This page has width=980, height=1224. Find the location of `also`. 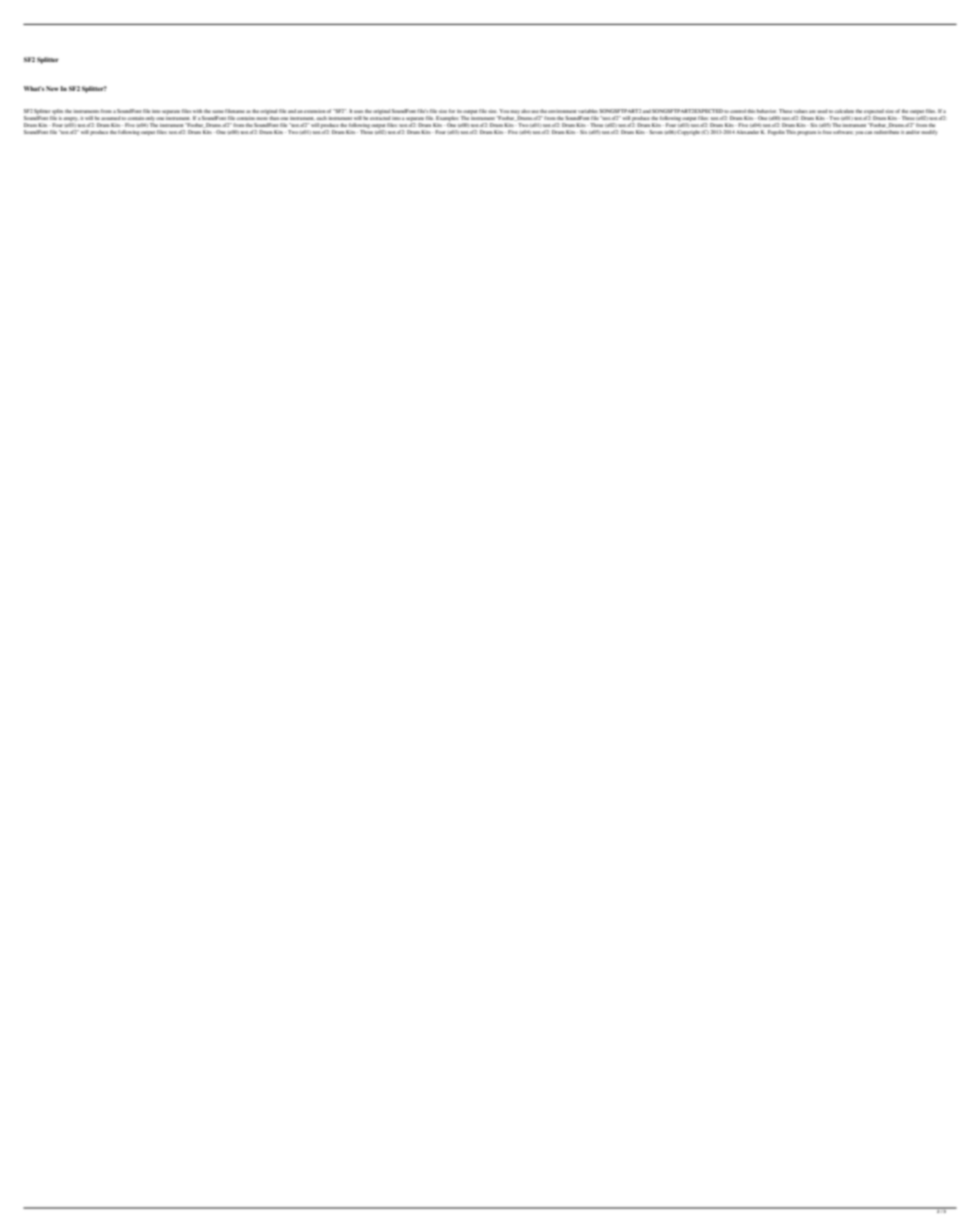

also is located at coordinates (525, 111).
